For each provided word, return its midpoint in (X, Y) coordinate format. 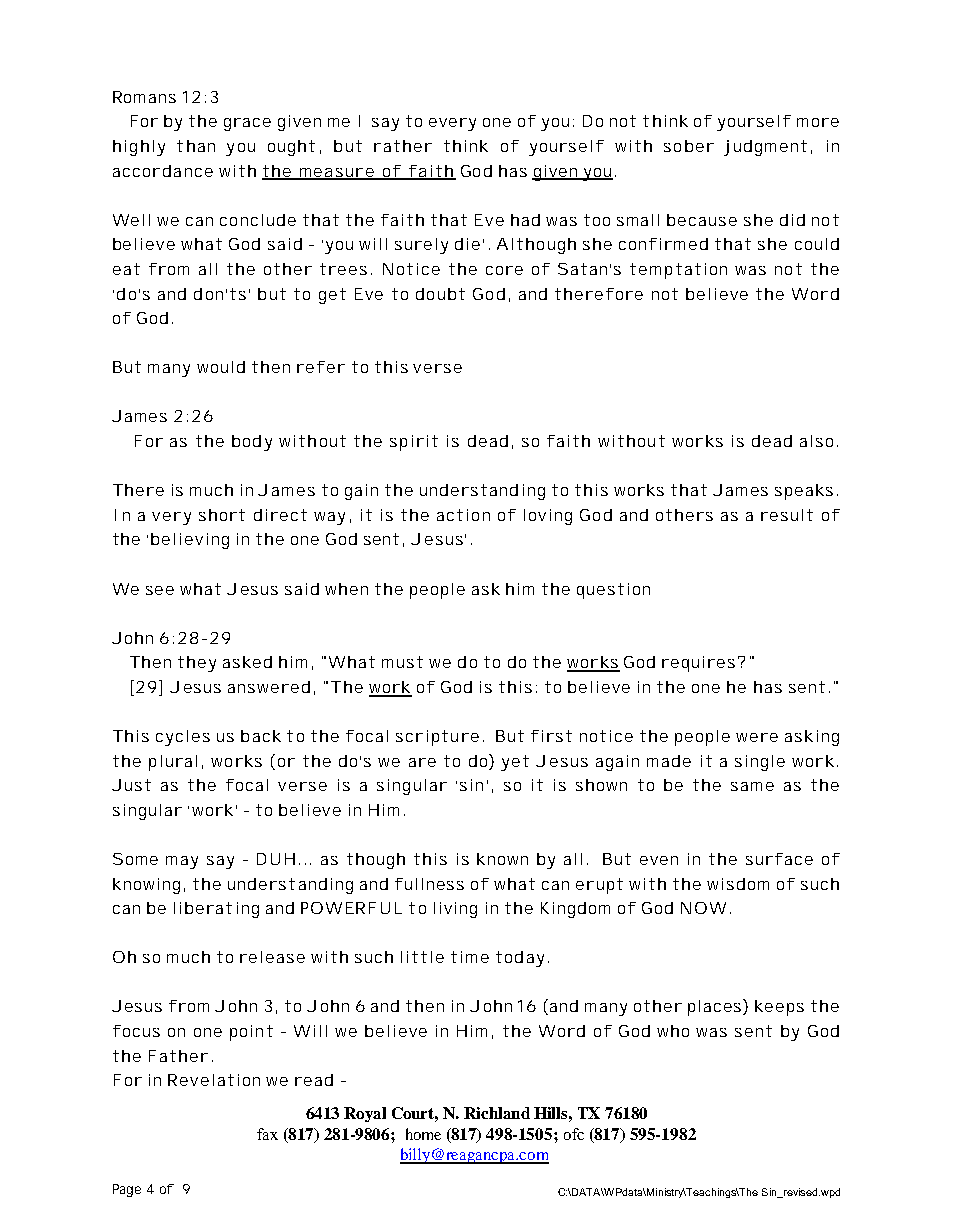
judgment (765, 148)
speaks (804, 492)
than (196, 146)
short (222, 515)
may (182, 862)
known (502, 859)
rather (403, 146)
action (463, 515)
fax (267, 1134)
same (752, 786)
